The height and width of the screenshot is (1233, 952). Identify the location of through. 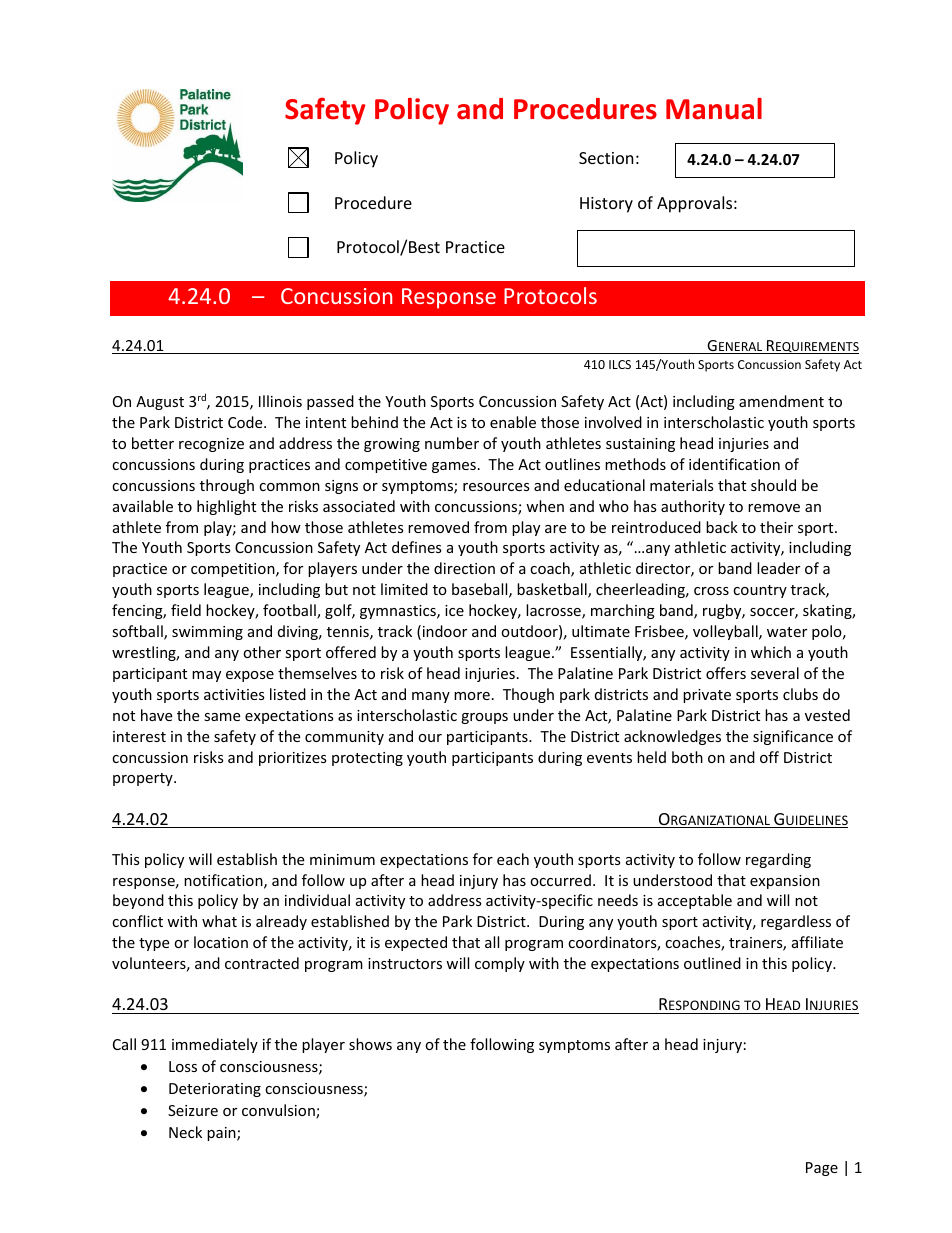
(227, 486).
